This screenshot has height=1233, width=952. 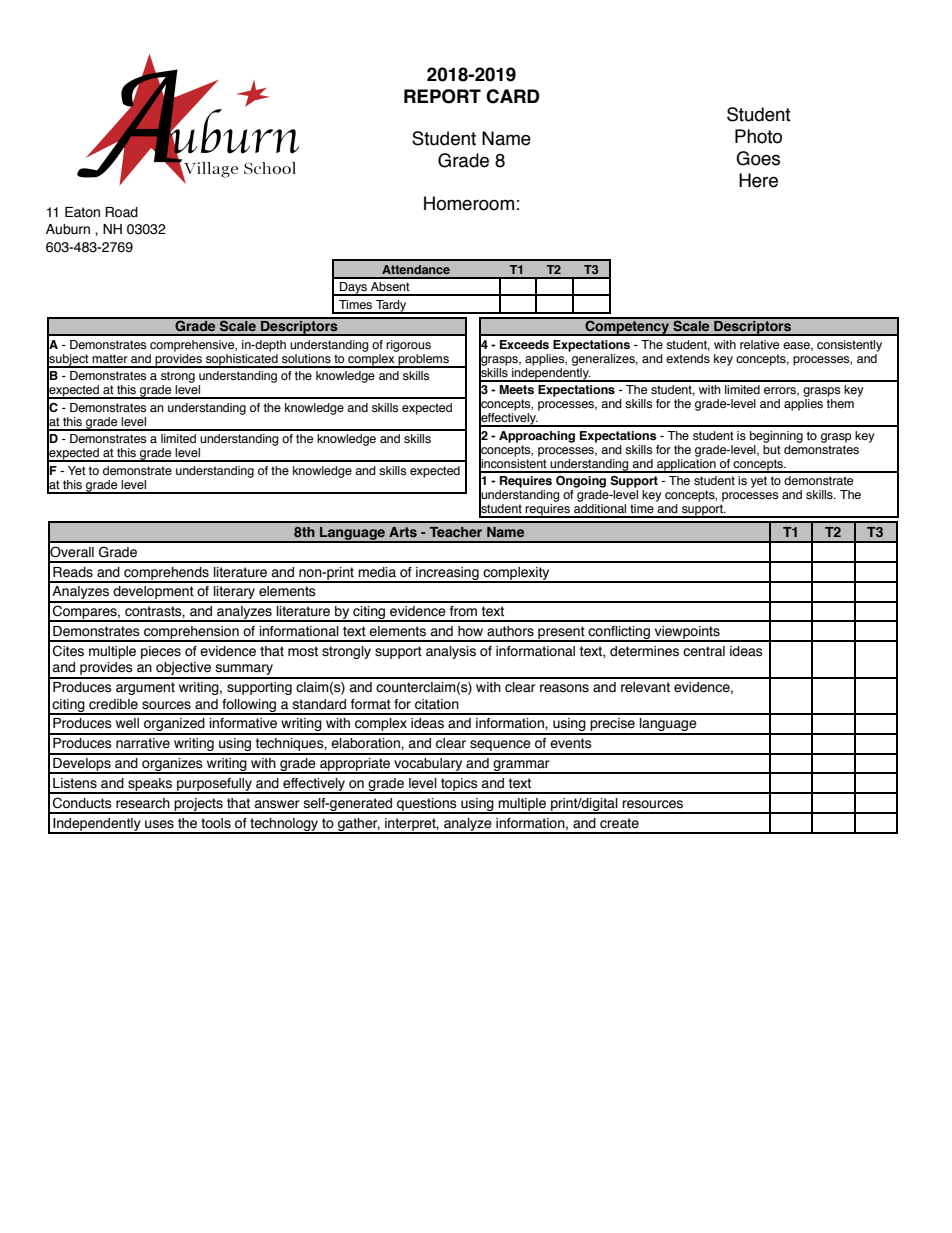 I want to click on Road, so click(x=121, y=212).
